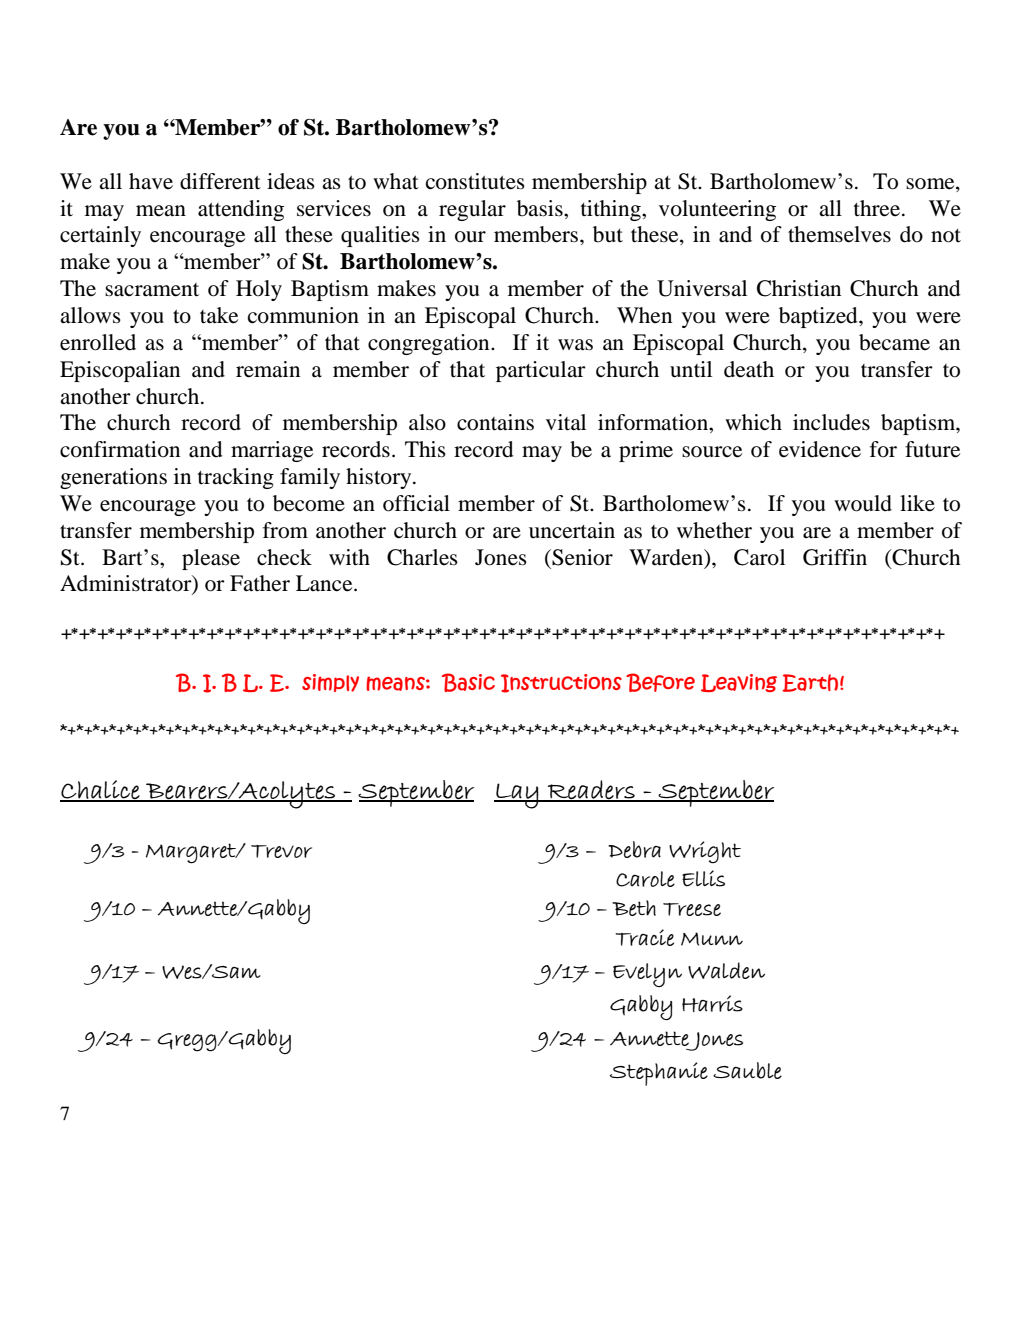  I want to click on attending, so click(241, 210).
